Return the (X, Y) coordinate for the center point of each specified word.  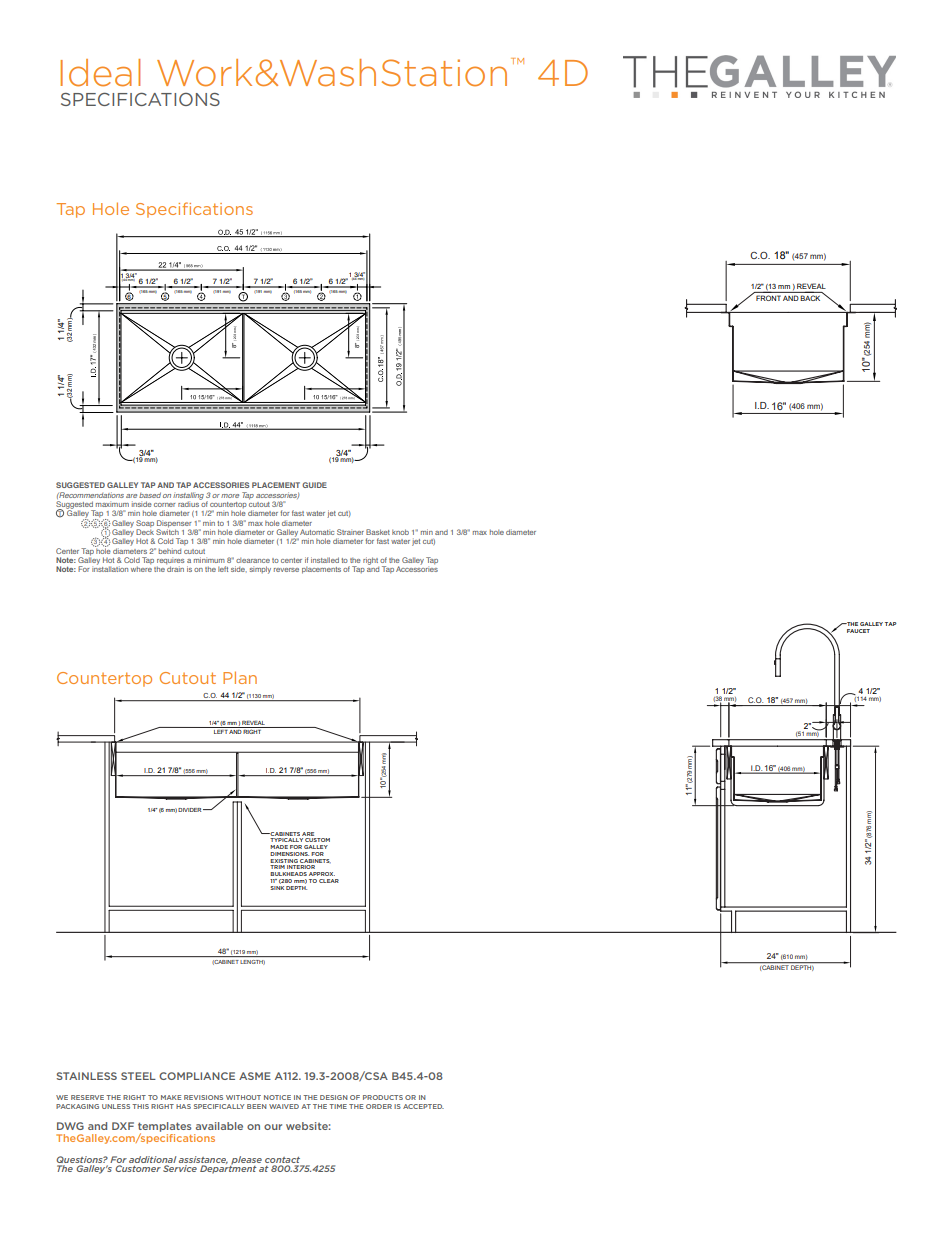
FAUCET (858, 631)
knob (400, 532)
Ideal (100, 73)
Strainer (350, 532)
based (150, 495)
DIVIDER (191, 810)
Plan (240, 677)
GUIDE (314, 485)
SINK (277, 886)
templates (164, 1128)
